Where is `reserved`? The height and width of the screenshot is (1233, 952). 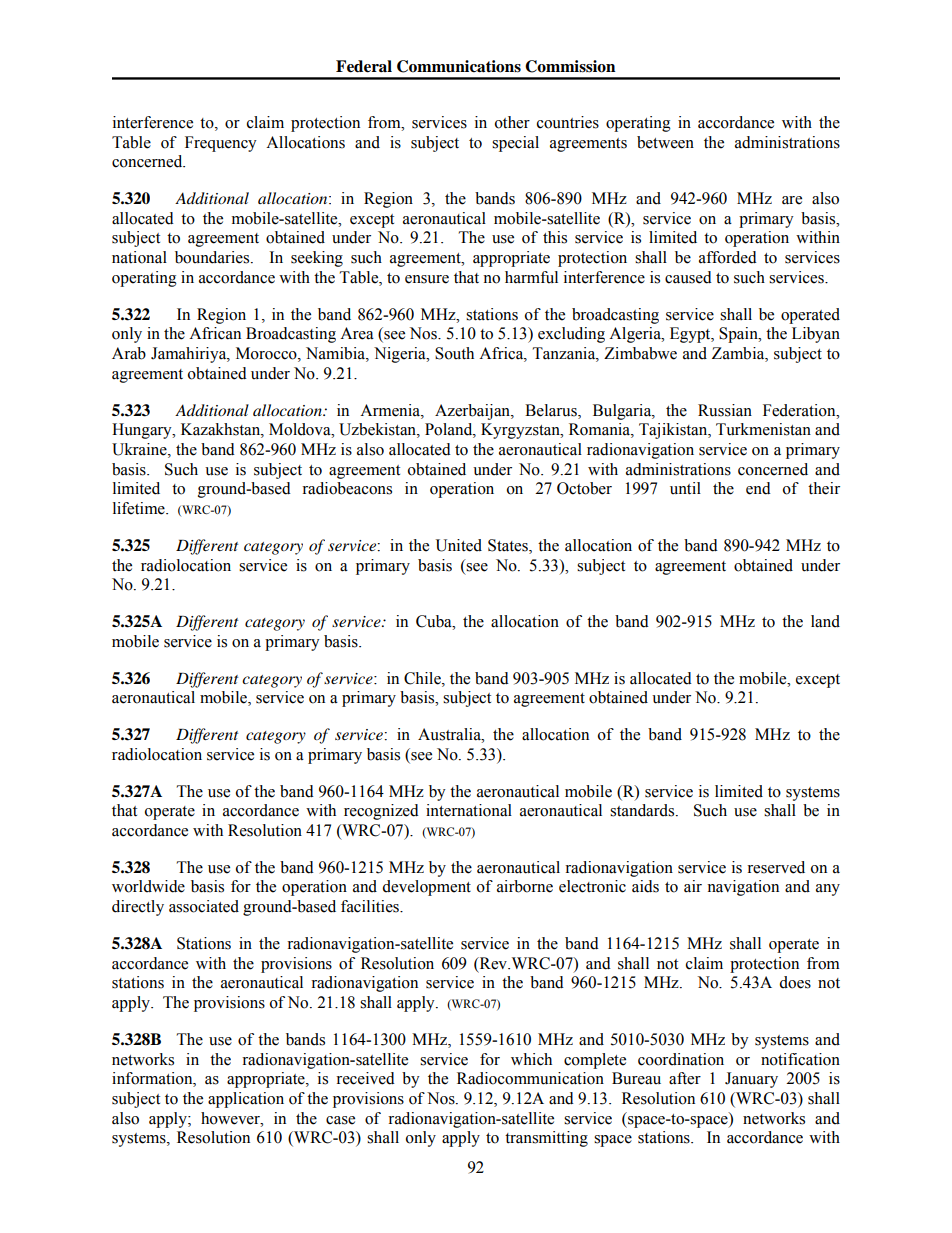
reserved is located at coordinates (776, 867).
